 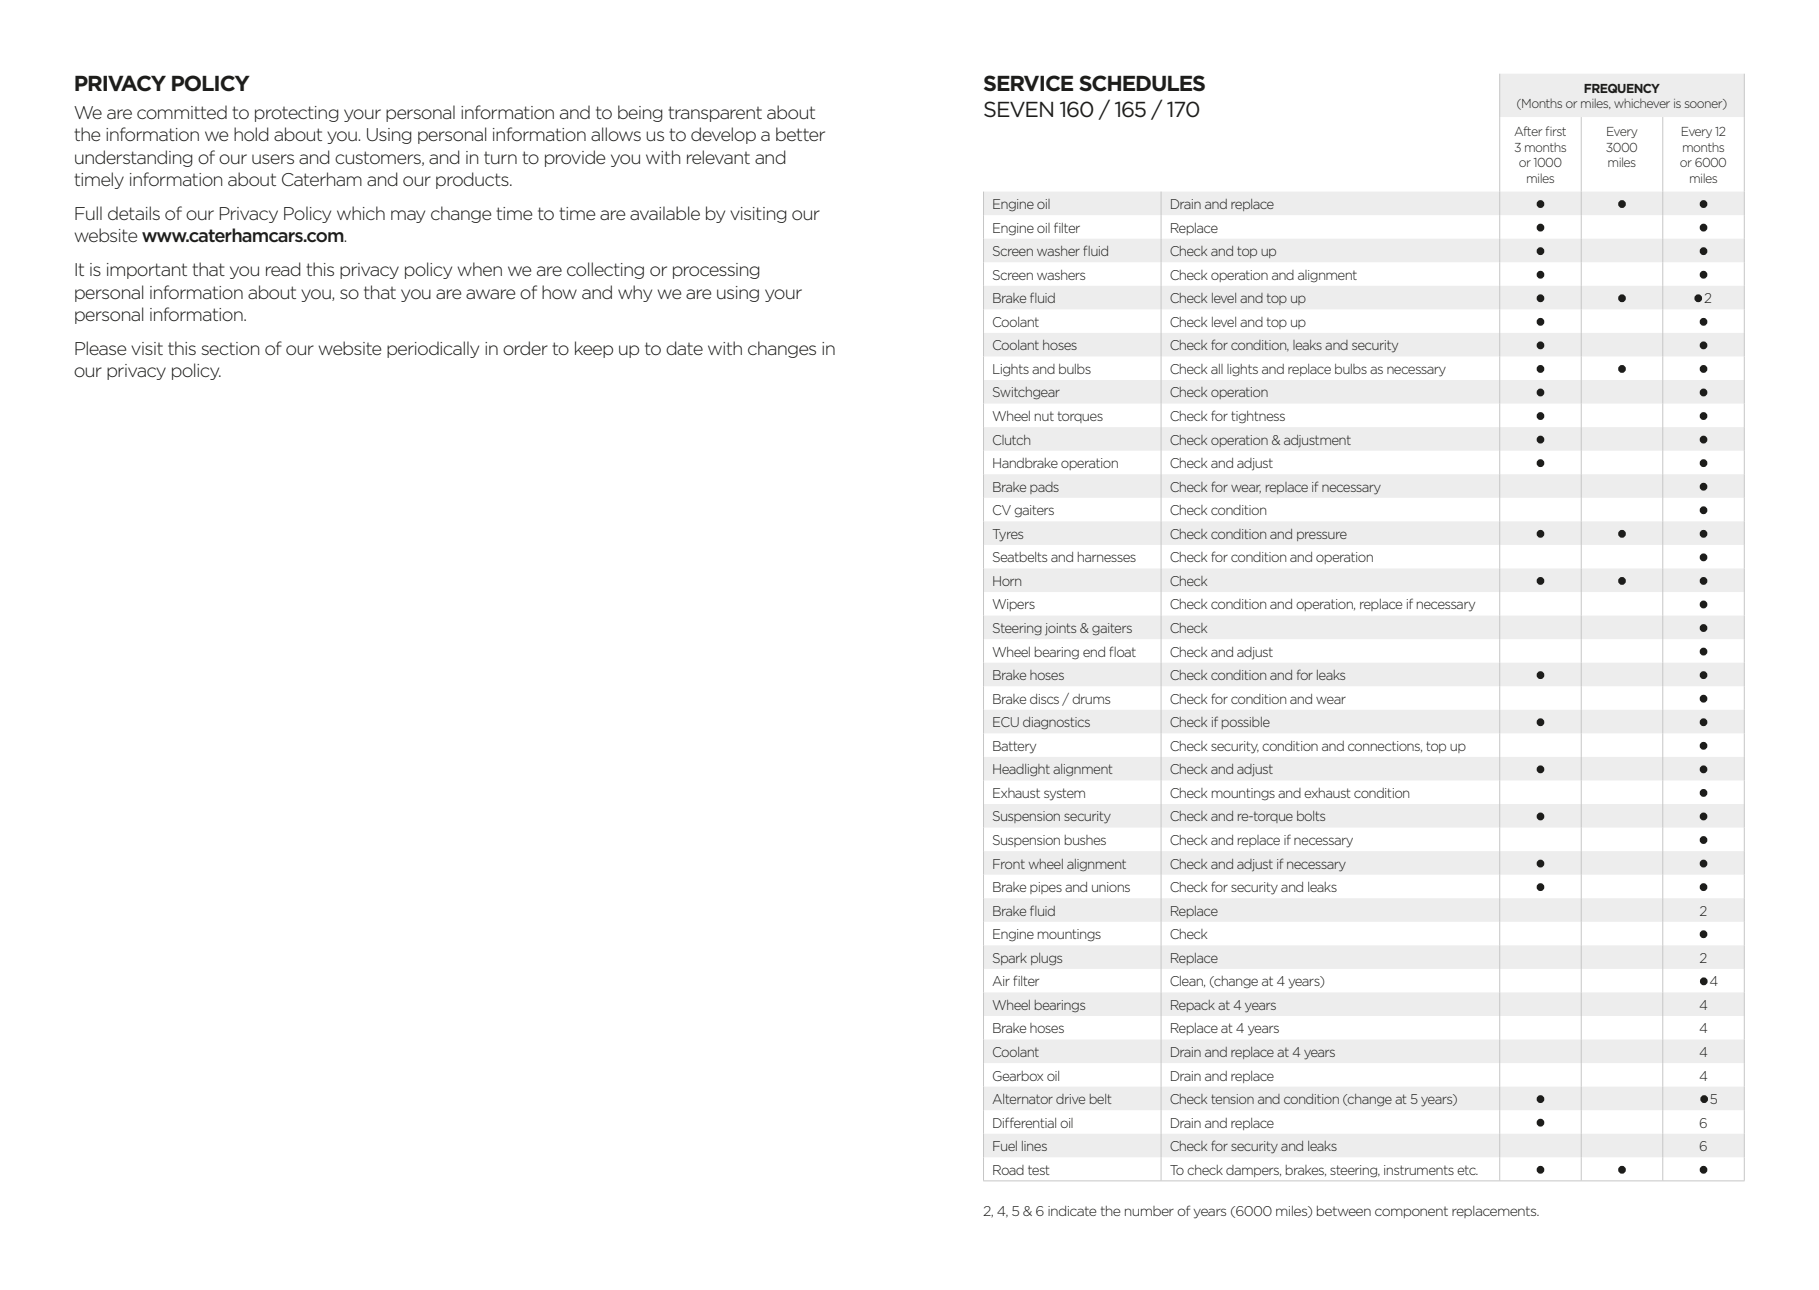 I want to click on protecting, so click(x=297, y=114).
